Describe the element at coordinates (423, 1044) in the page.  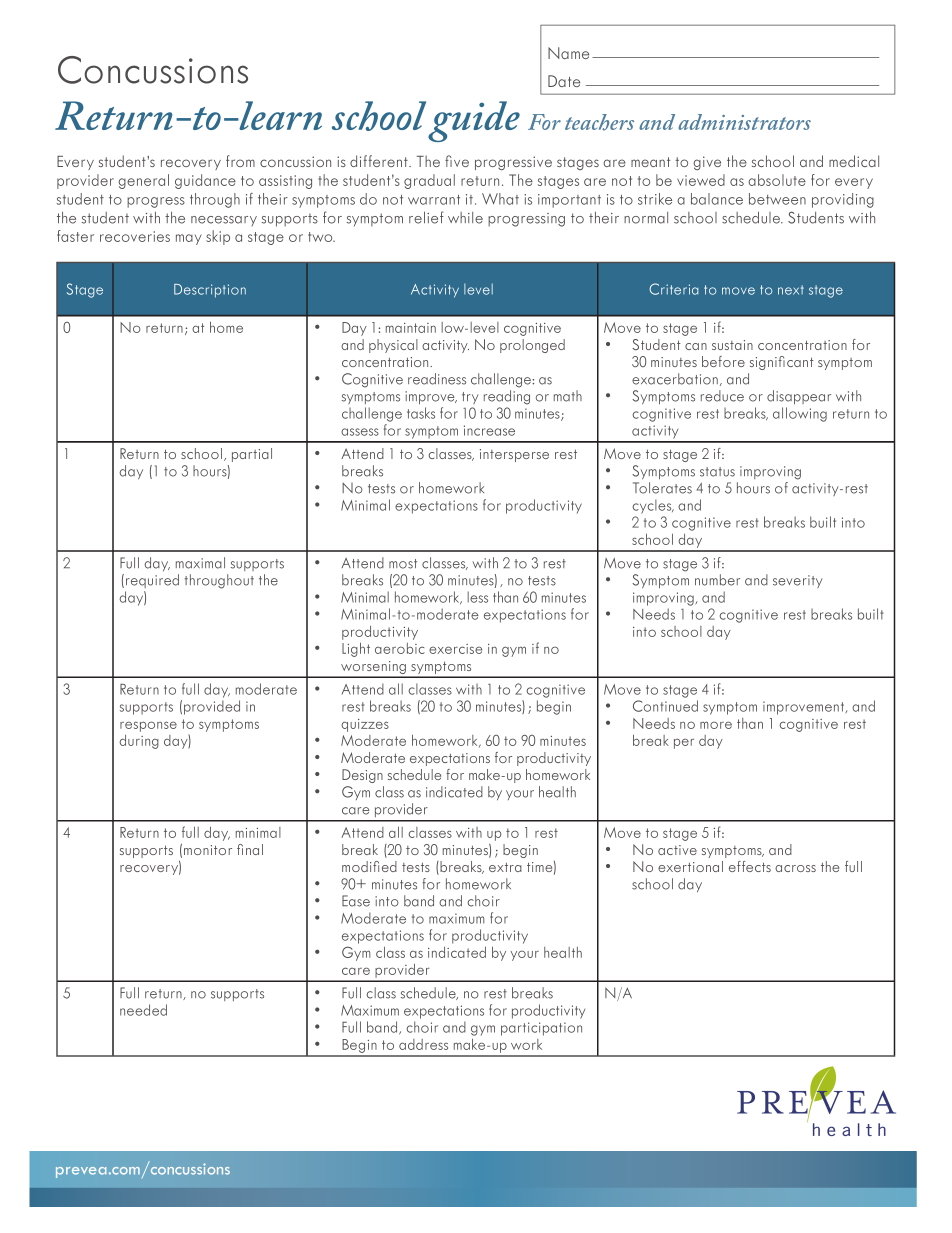
I see `address` at that location.
